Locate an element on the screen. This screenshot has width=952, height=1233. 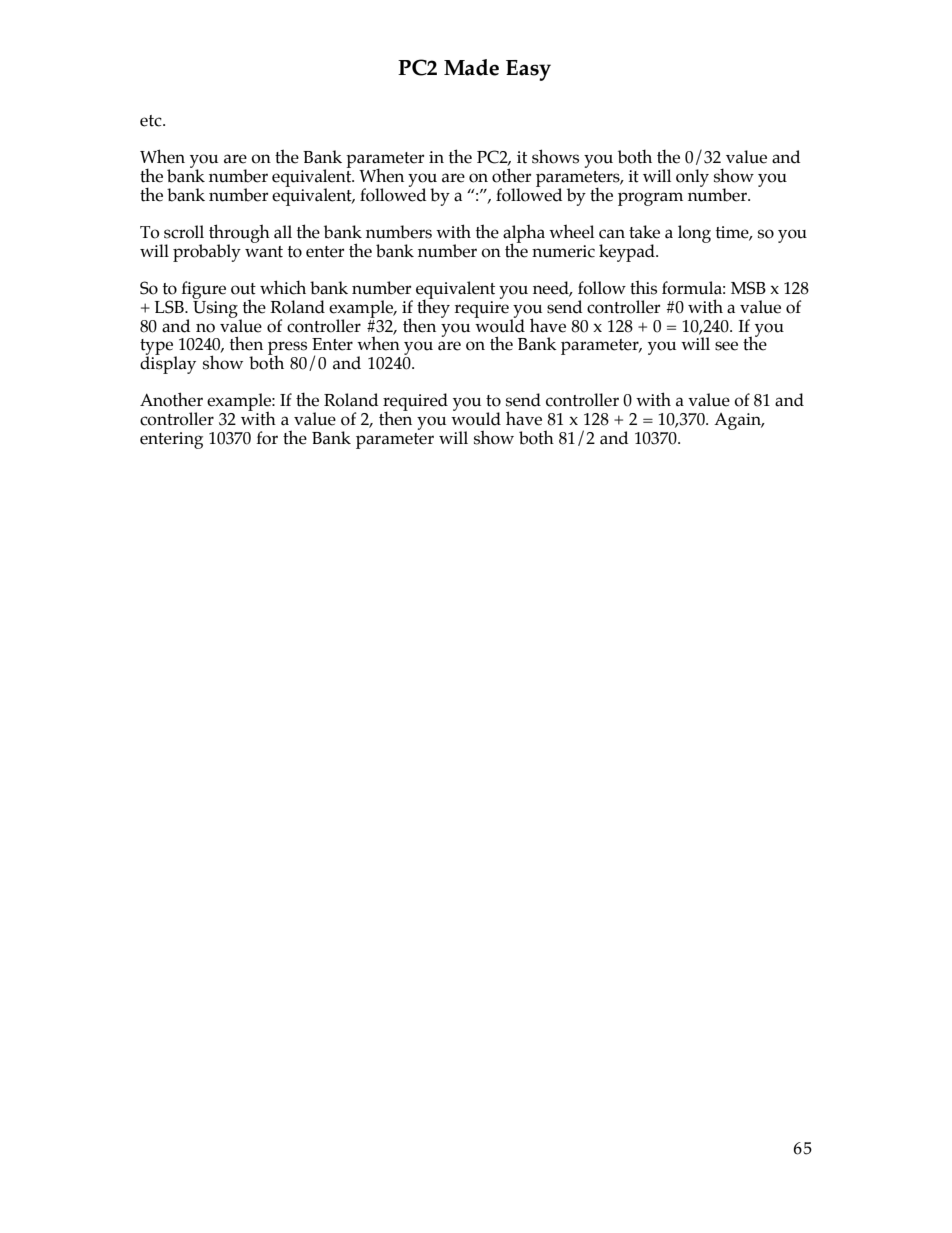
program is located at coordinates (650, 199).
